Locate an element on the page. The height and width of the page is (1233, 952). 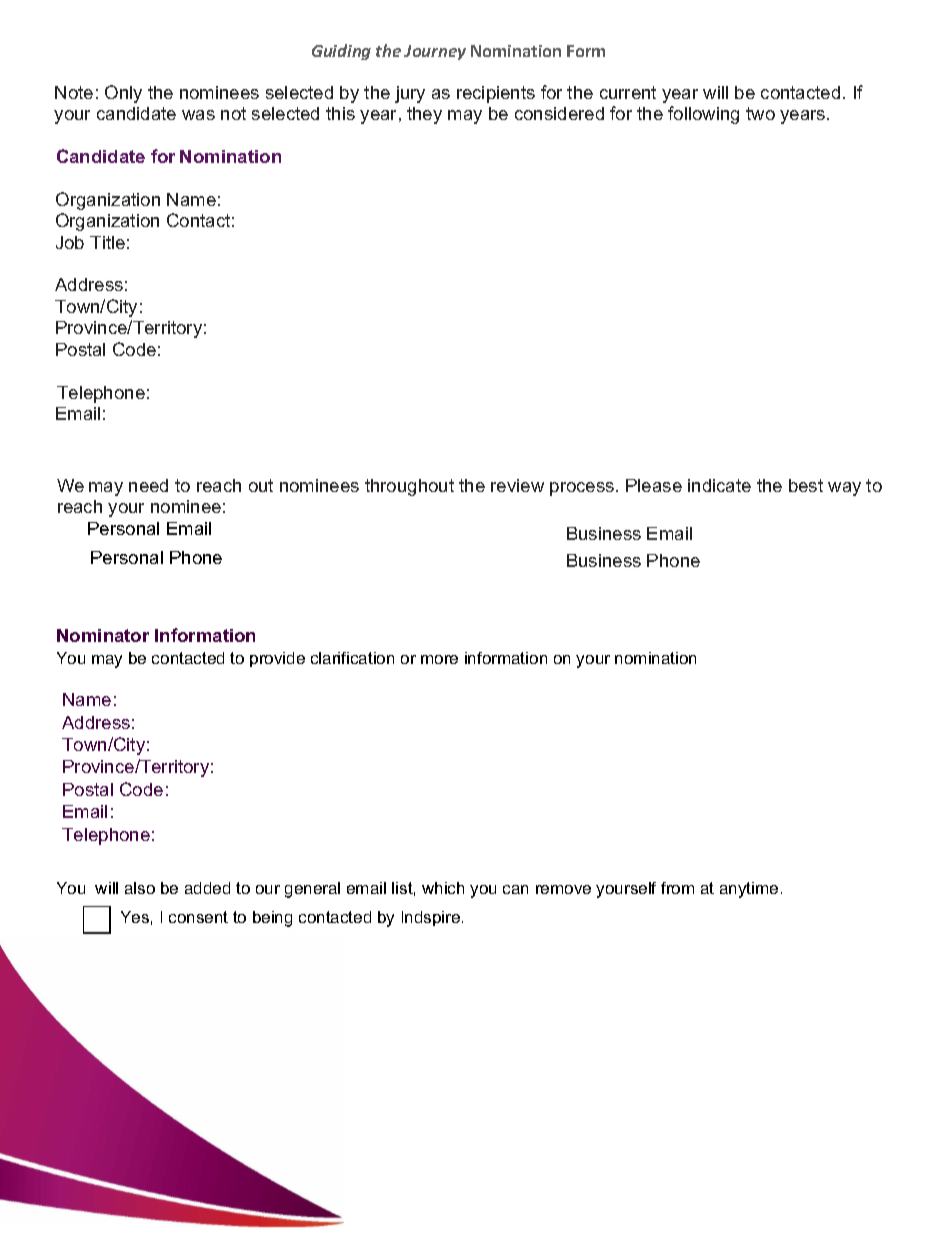
provide is located at coordinates (277, 659).
